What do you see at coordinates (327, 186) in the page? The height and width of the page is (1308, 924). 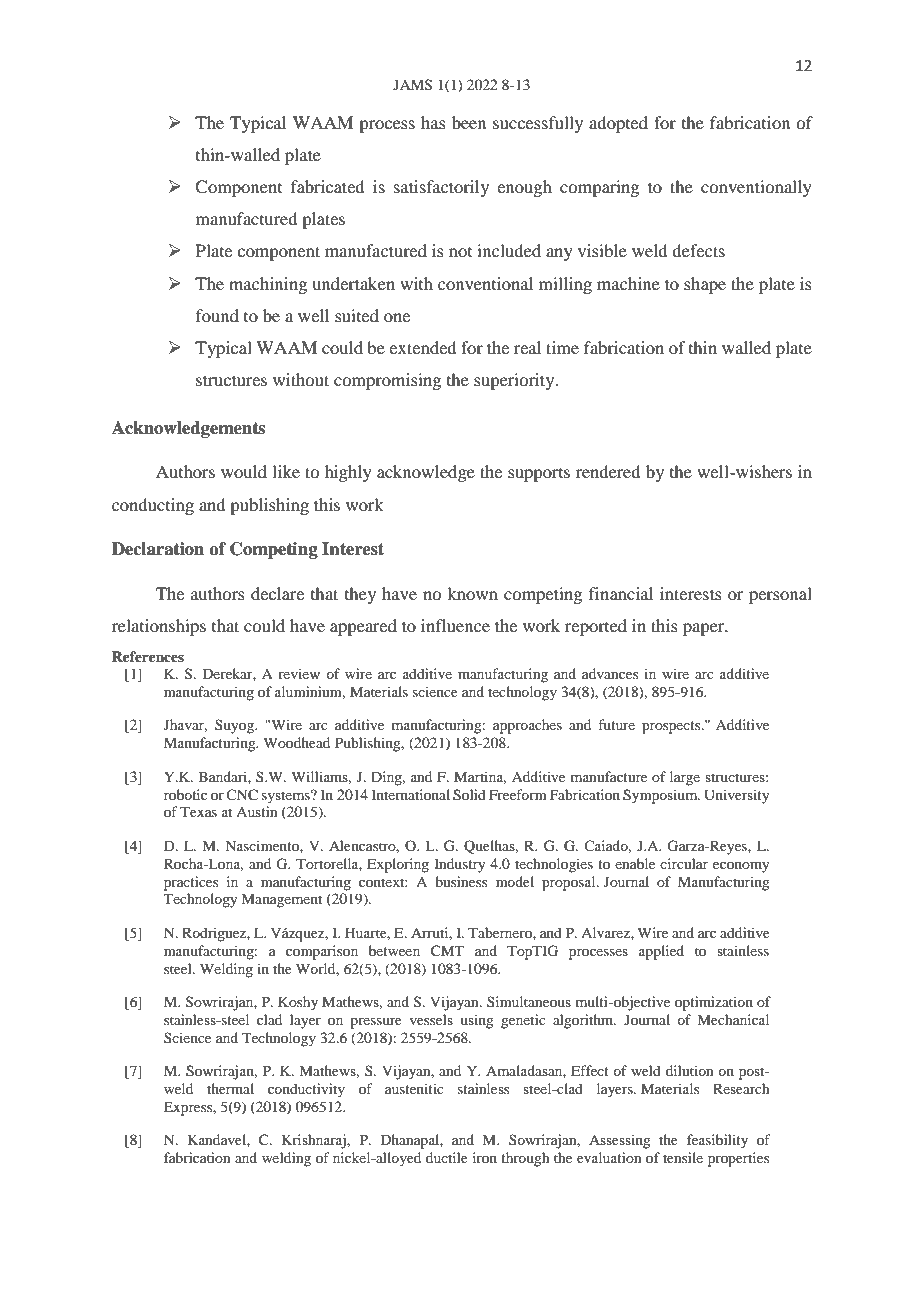 I see `fabricated` at bounding box center [327, 186].
